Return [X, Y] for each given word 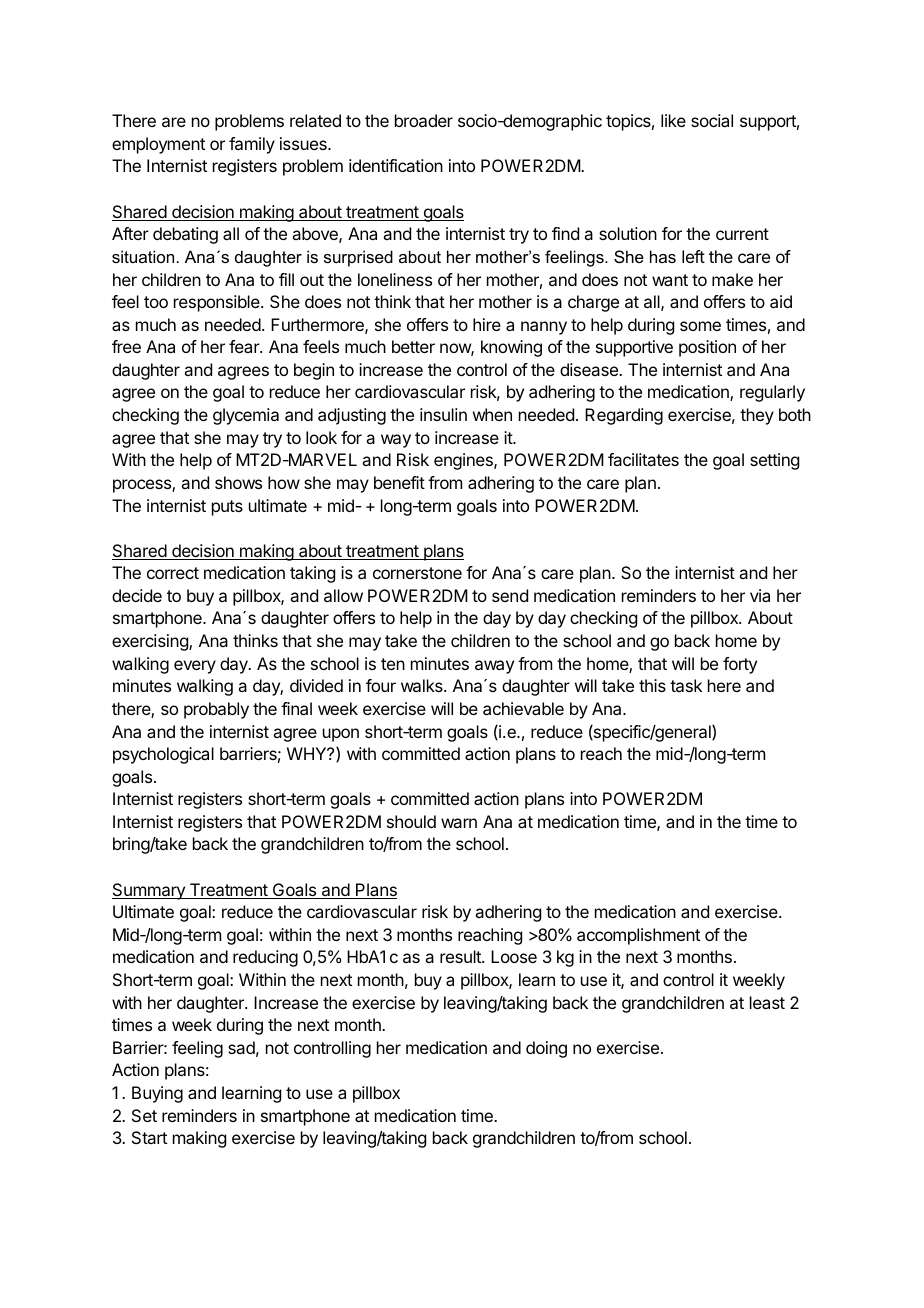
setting [774, 461]
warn [459, 823]
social [712, 120]
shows [238, 482]
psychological [163, 755]
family [252, 145]
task [686, 685]
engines [464, 461]
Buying [157, 1094]
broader [424, 120]
